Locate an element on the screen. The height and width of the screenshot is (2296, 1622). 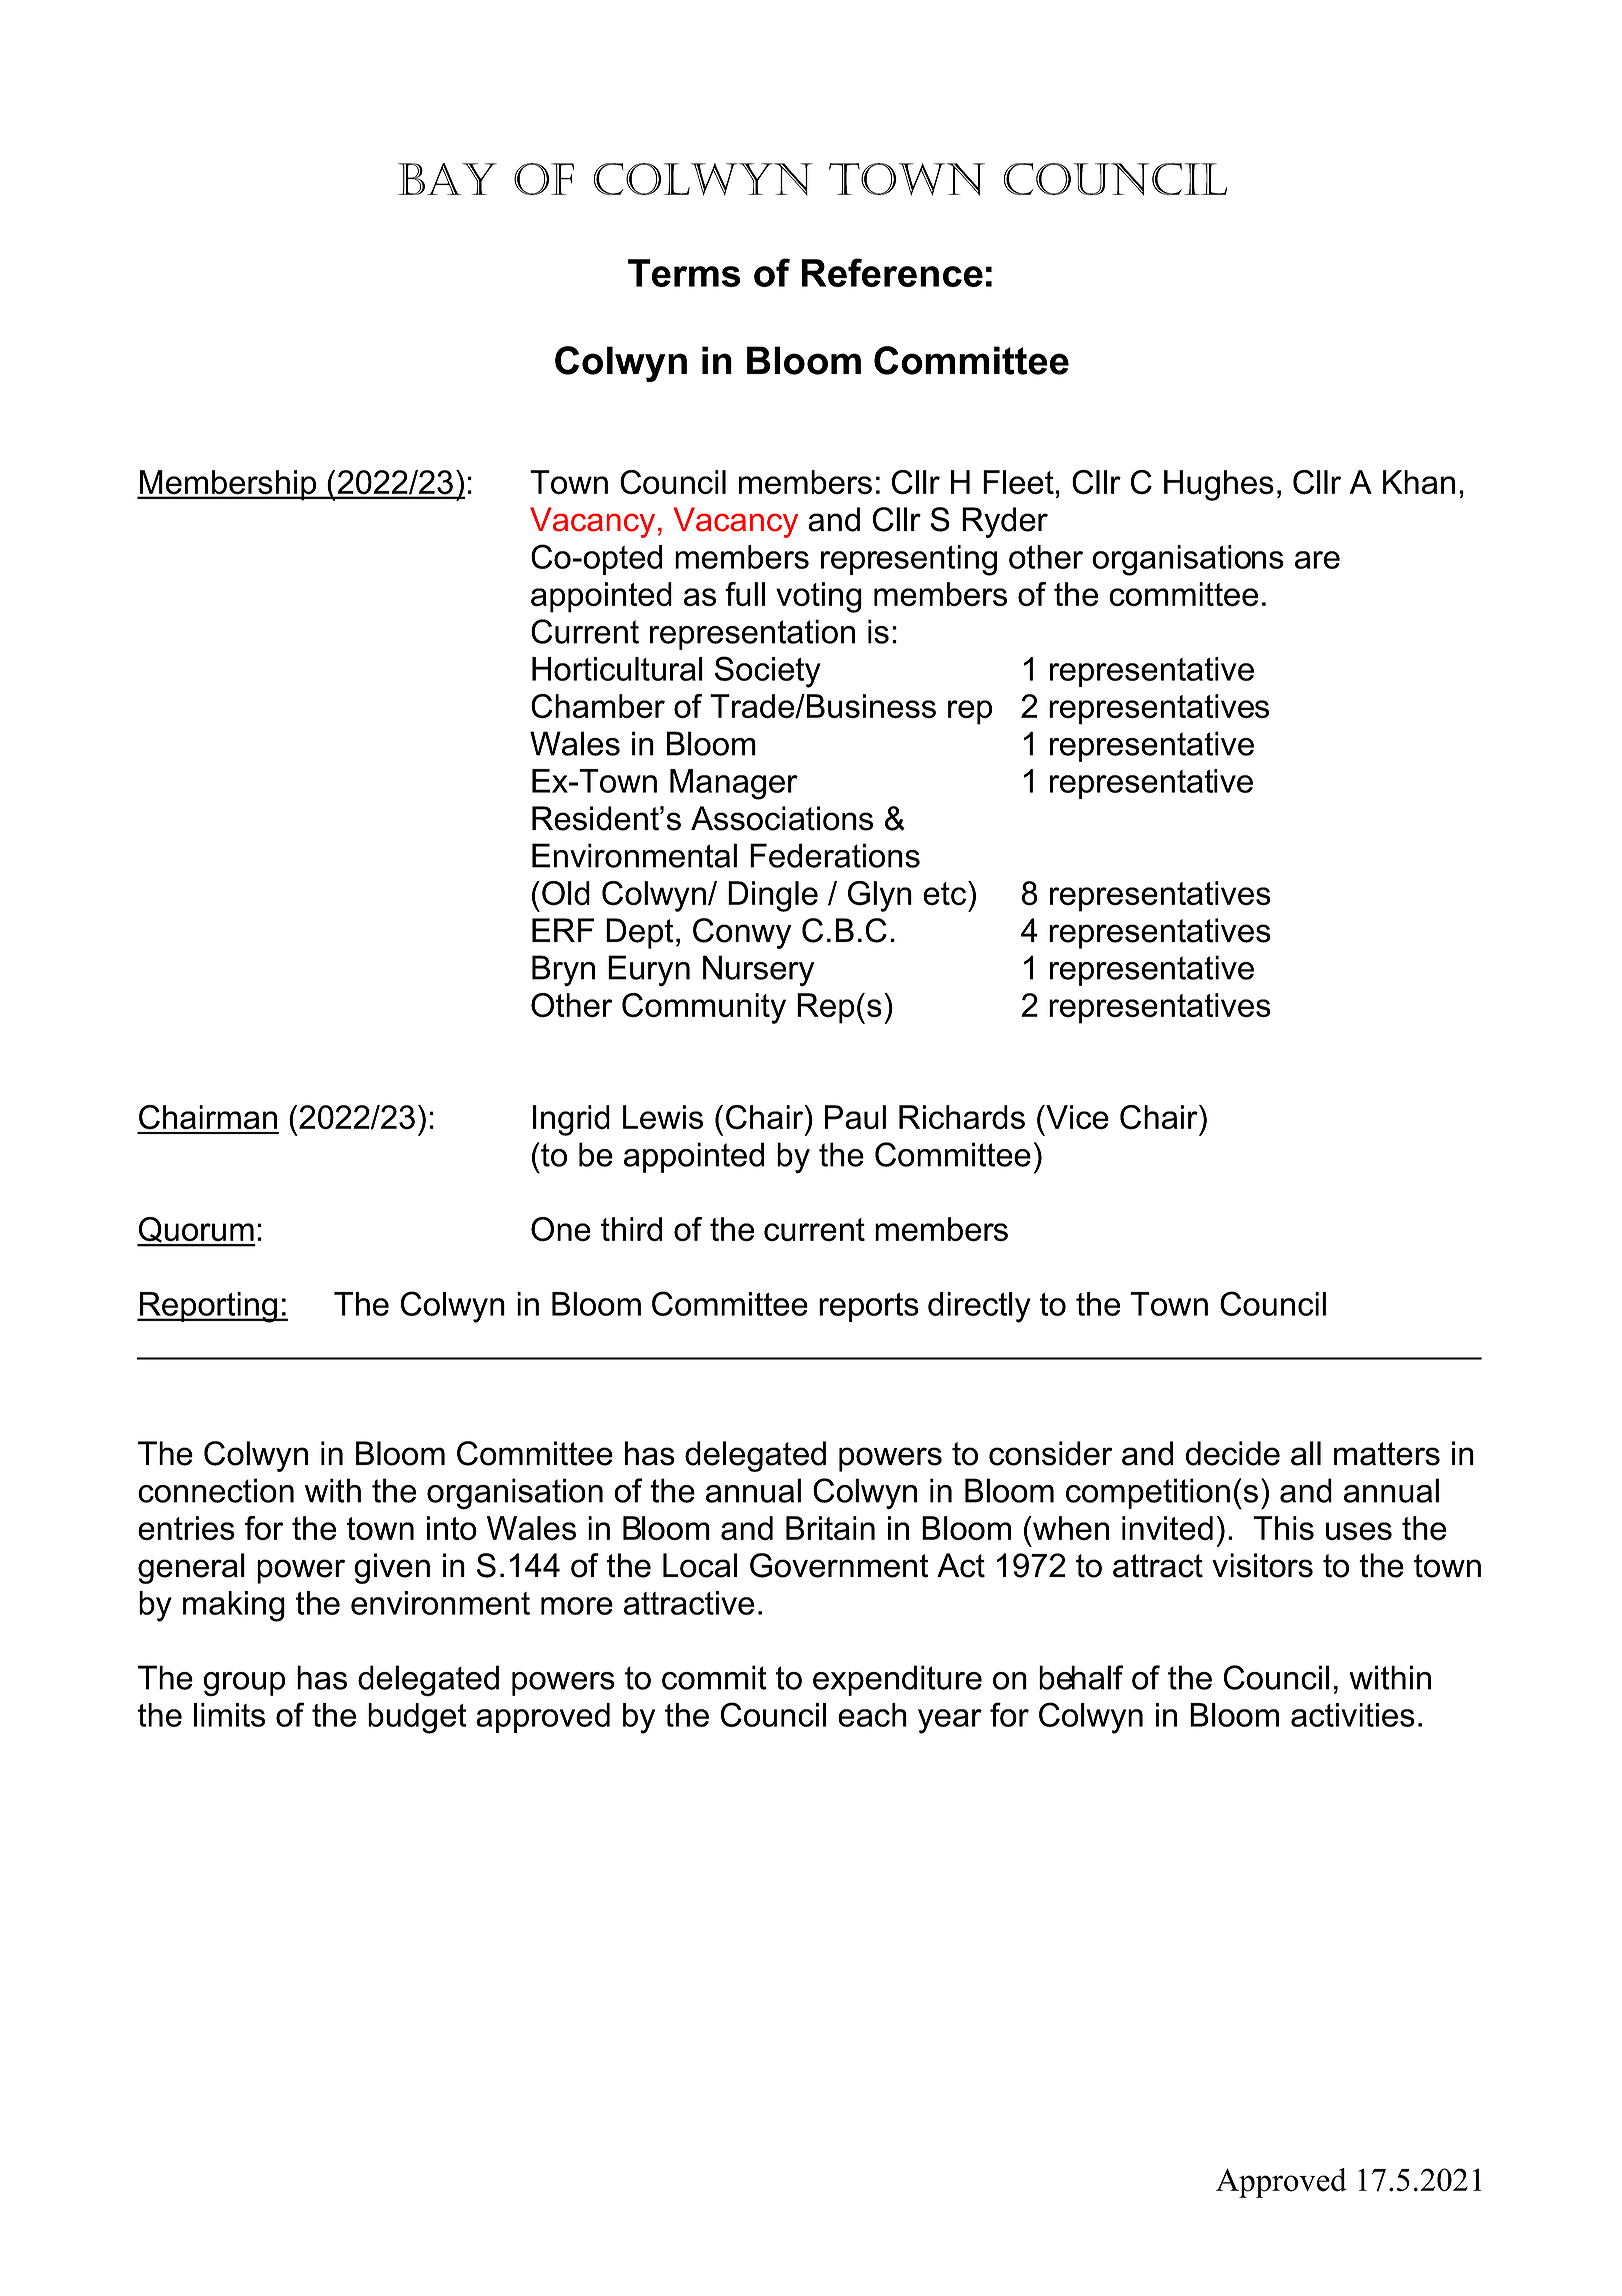
group is located at coordinates (244, 1684).
